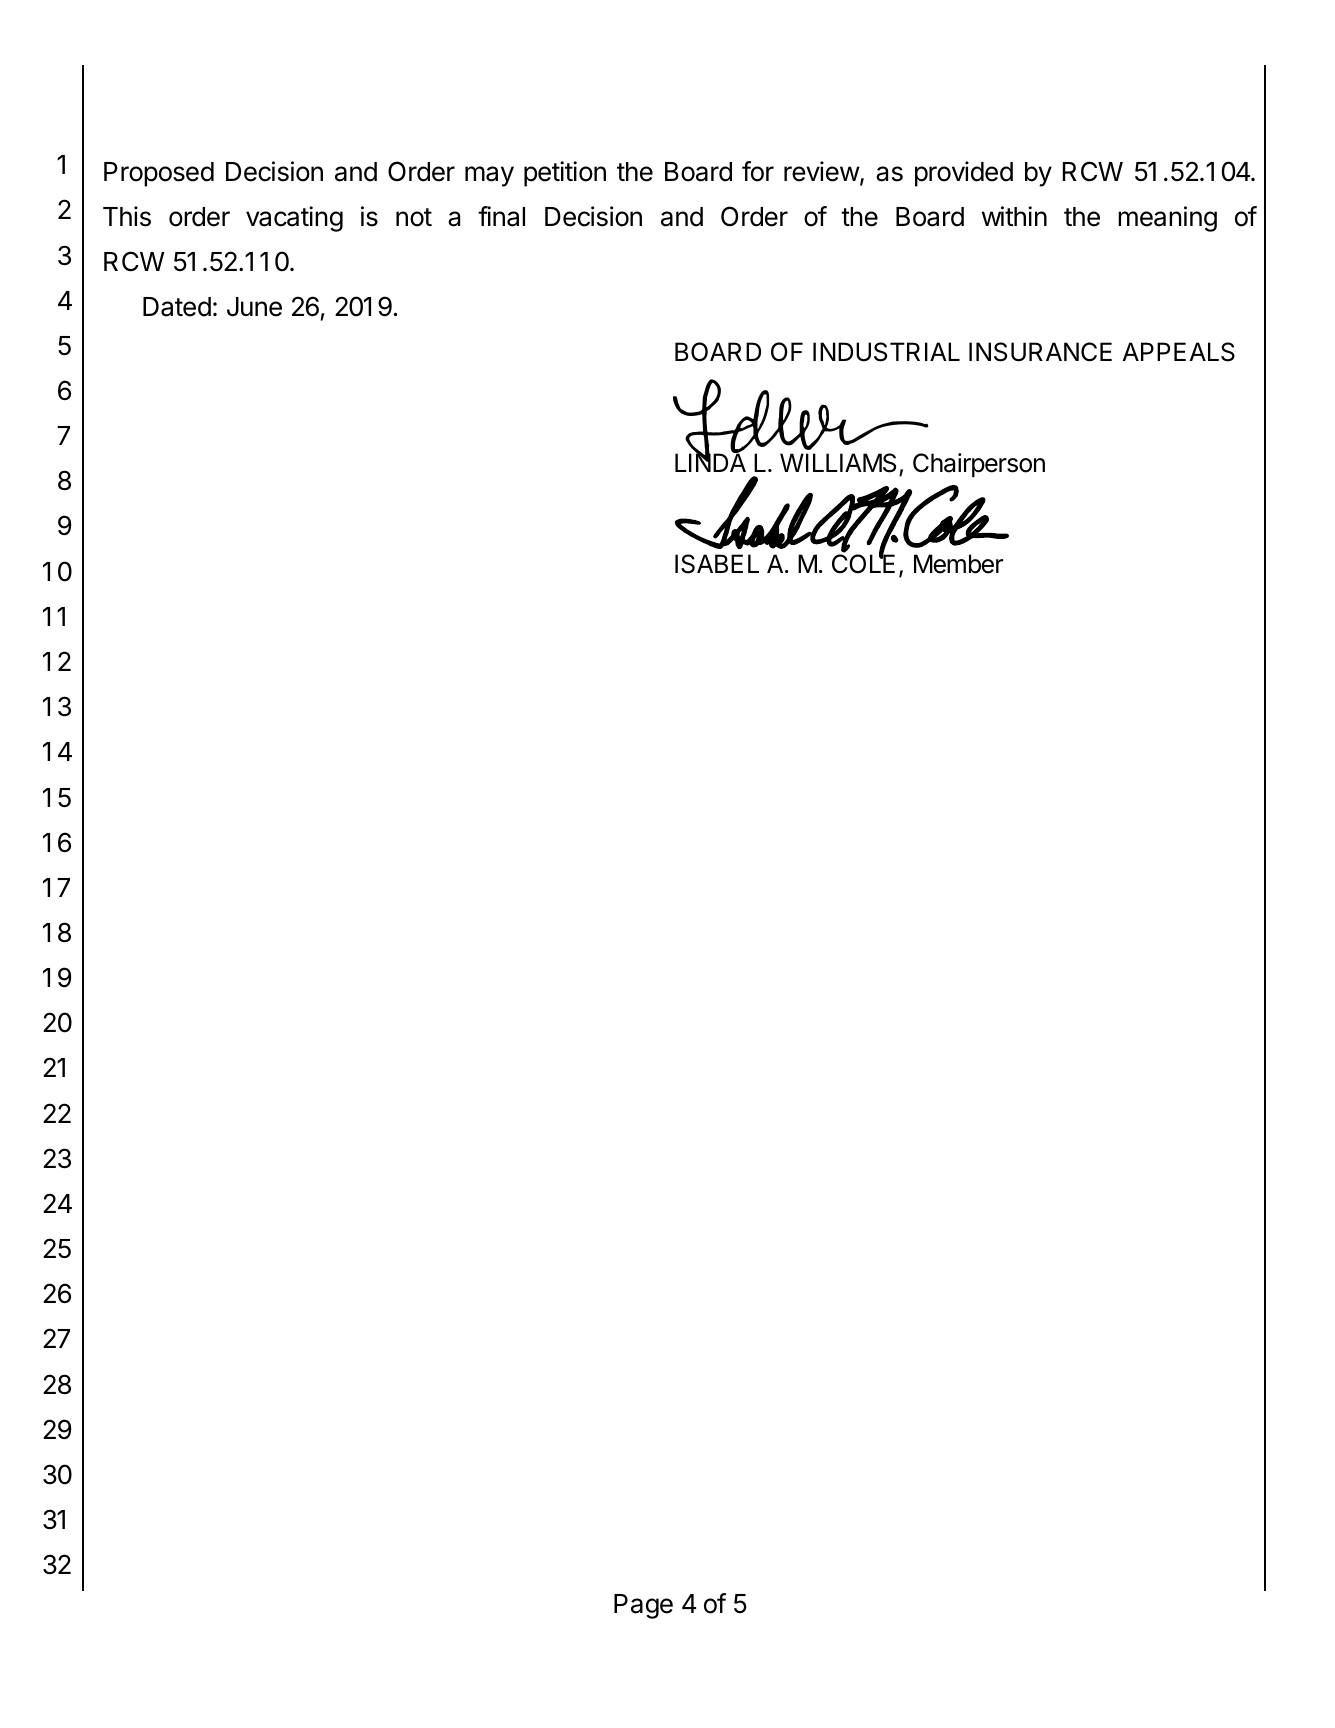  Describe the element at coordinates (643, 1606) in the image. I see `Page` at that location.
